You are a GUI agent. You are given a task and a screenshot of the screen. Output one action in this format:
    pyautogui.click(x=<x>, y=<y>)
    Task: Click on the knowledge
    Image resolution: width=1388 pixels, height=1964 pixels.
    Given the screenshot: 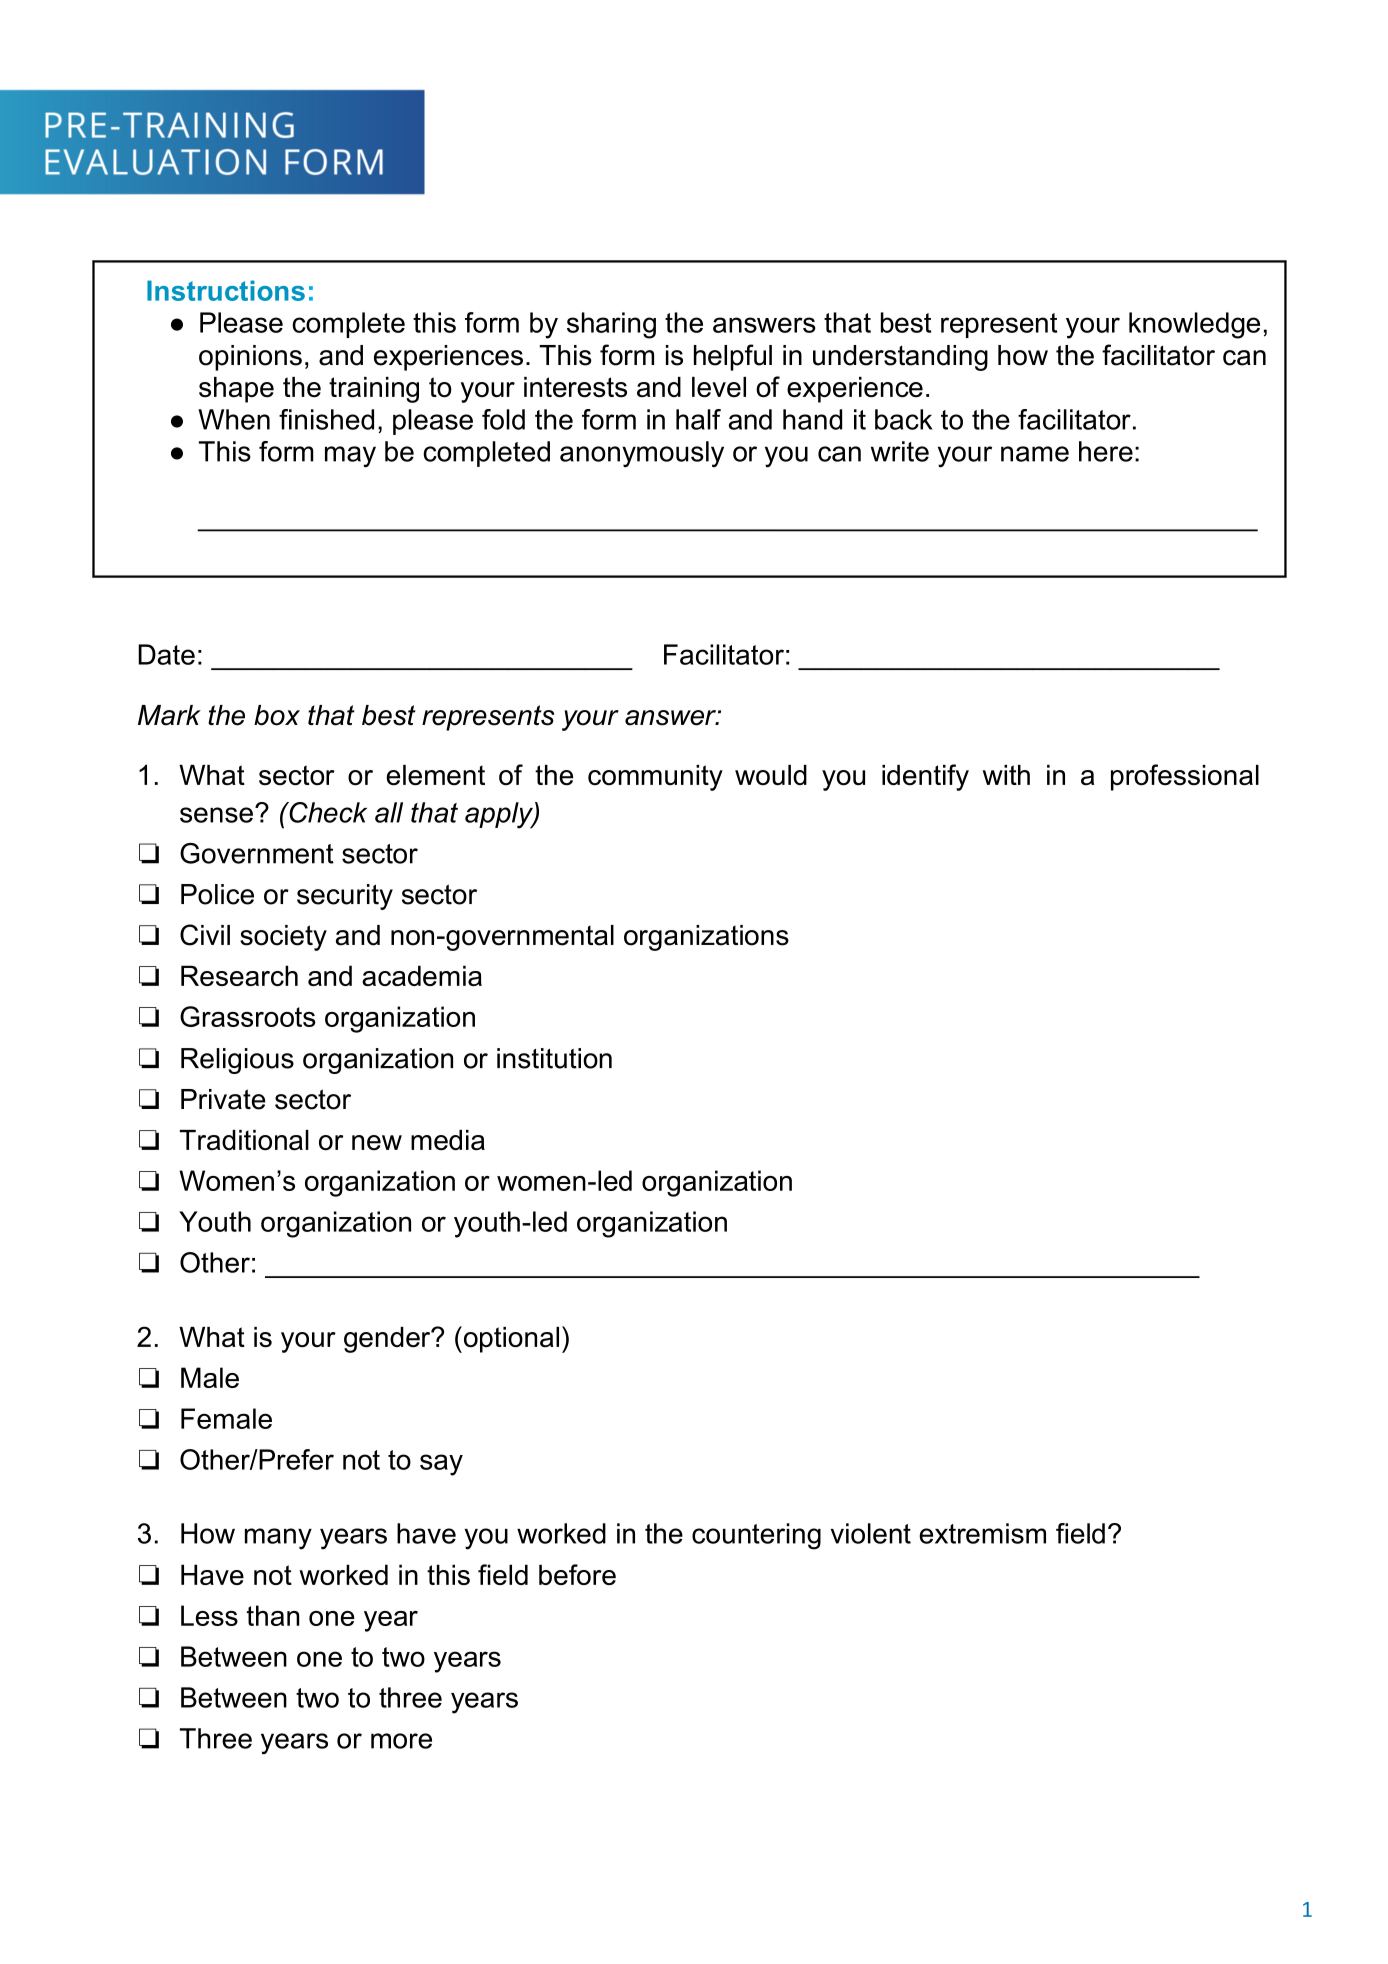 What is the action you would take?
    pyautogui.click(x=1194, y=325)
